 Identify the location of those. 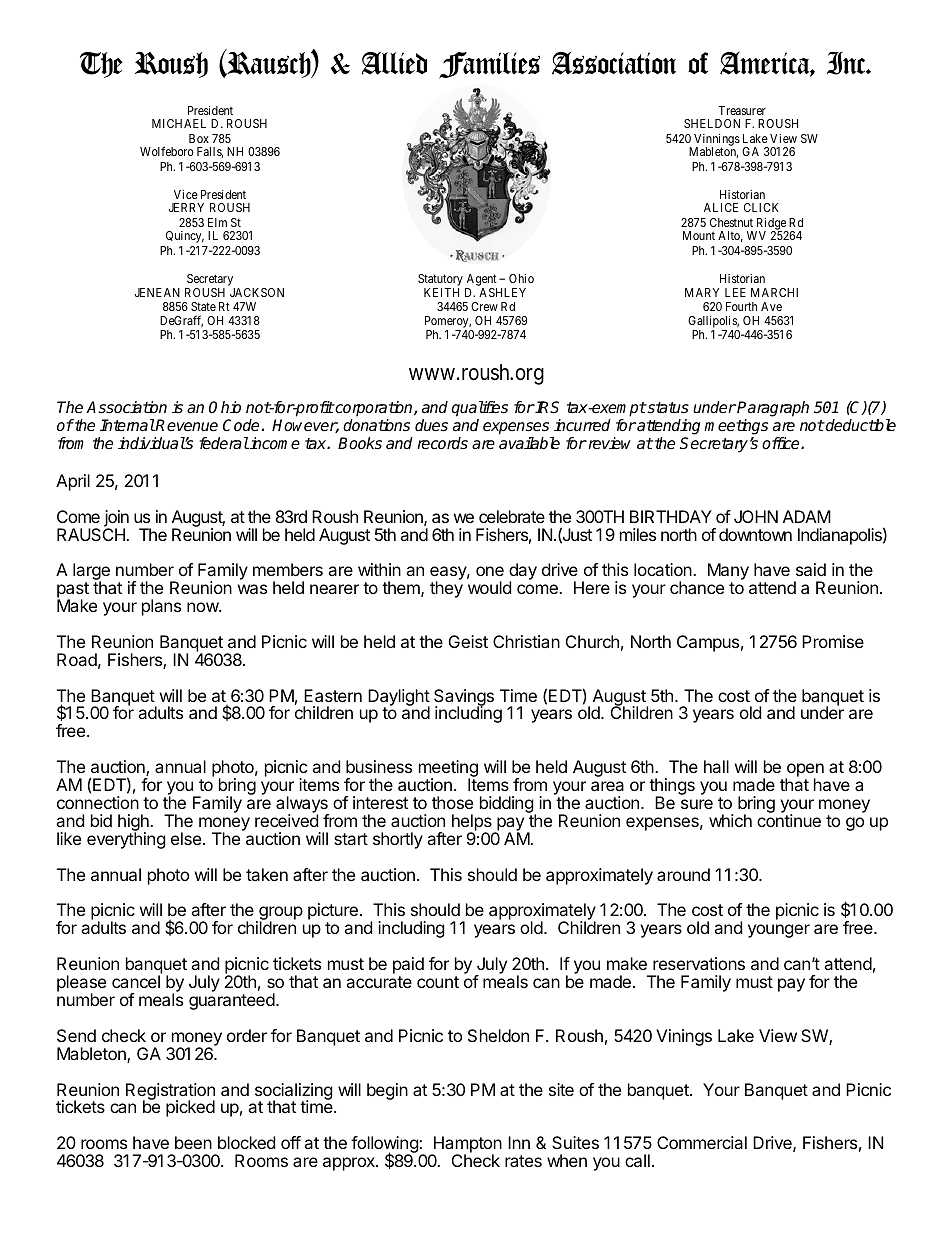
(452, 802).
